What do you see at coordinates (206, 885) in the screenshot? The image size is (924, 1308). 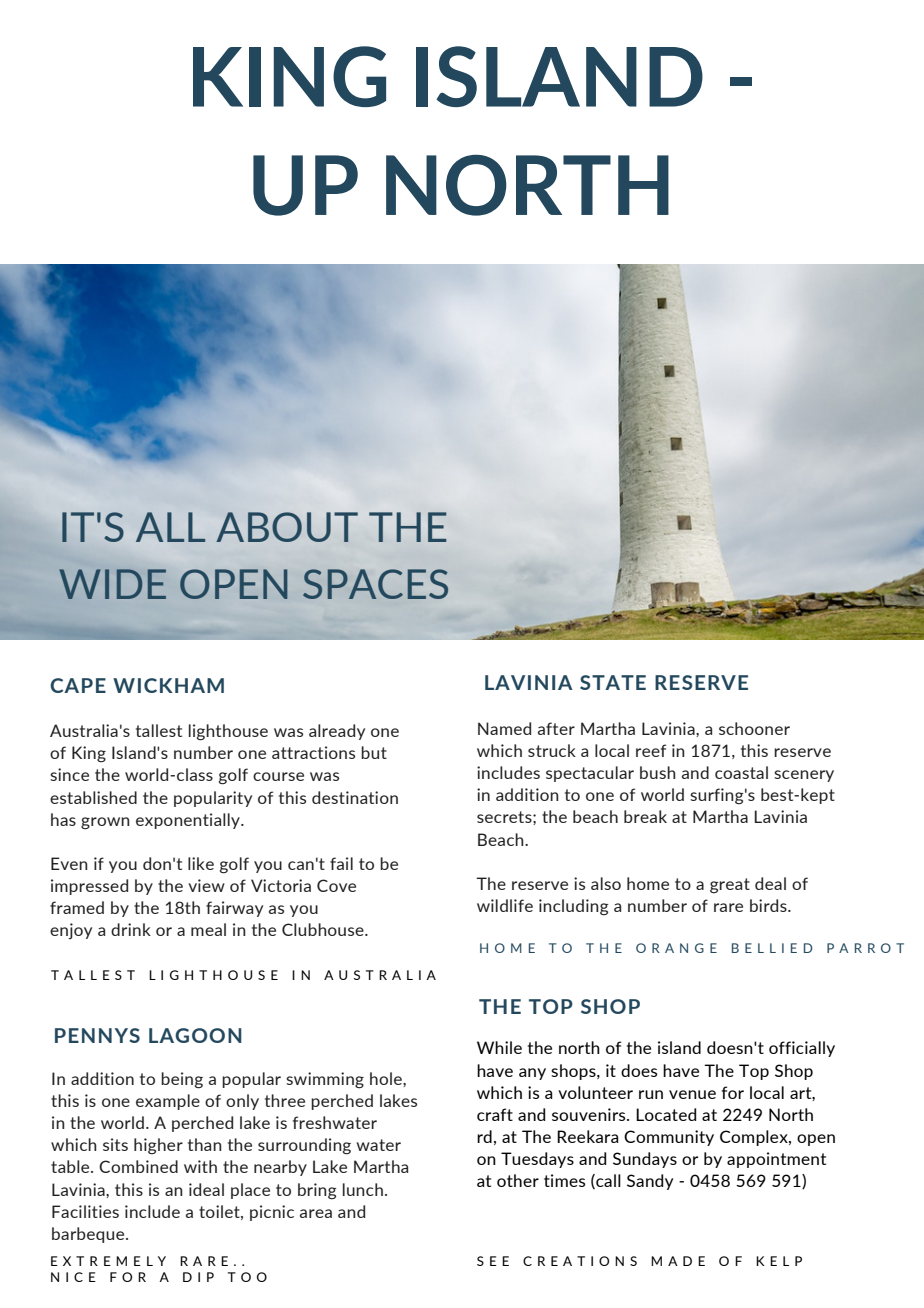 I see `view` at bounding box center [206, 885].
